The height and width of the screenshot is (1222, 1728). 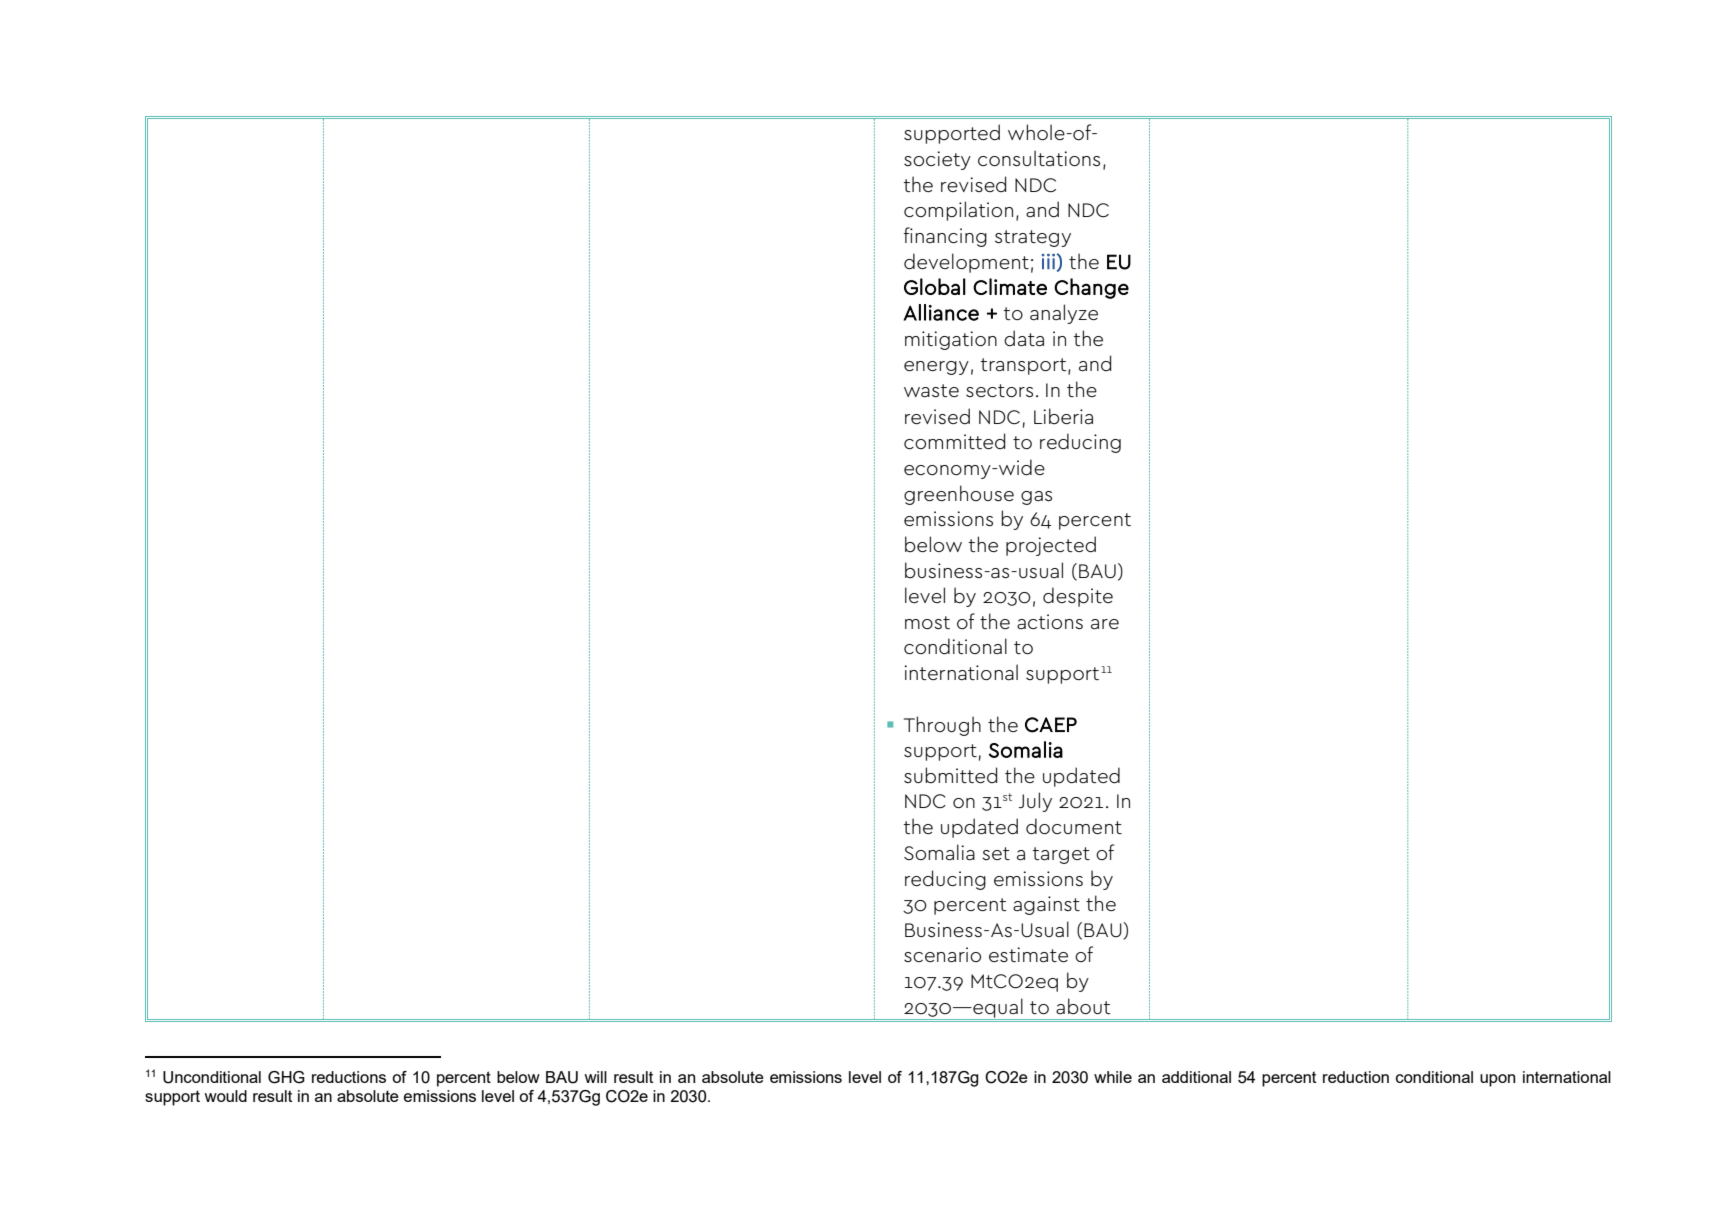 What do you see at coordinates (996, 853) in the screenshot?
I see `set` at bounding box center [996, 853].
